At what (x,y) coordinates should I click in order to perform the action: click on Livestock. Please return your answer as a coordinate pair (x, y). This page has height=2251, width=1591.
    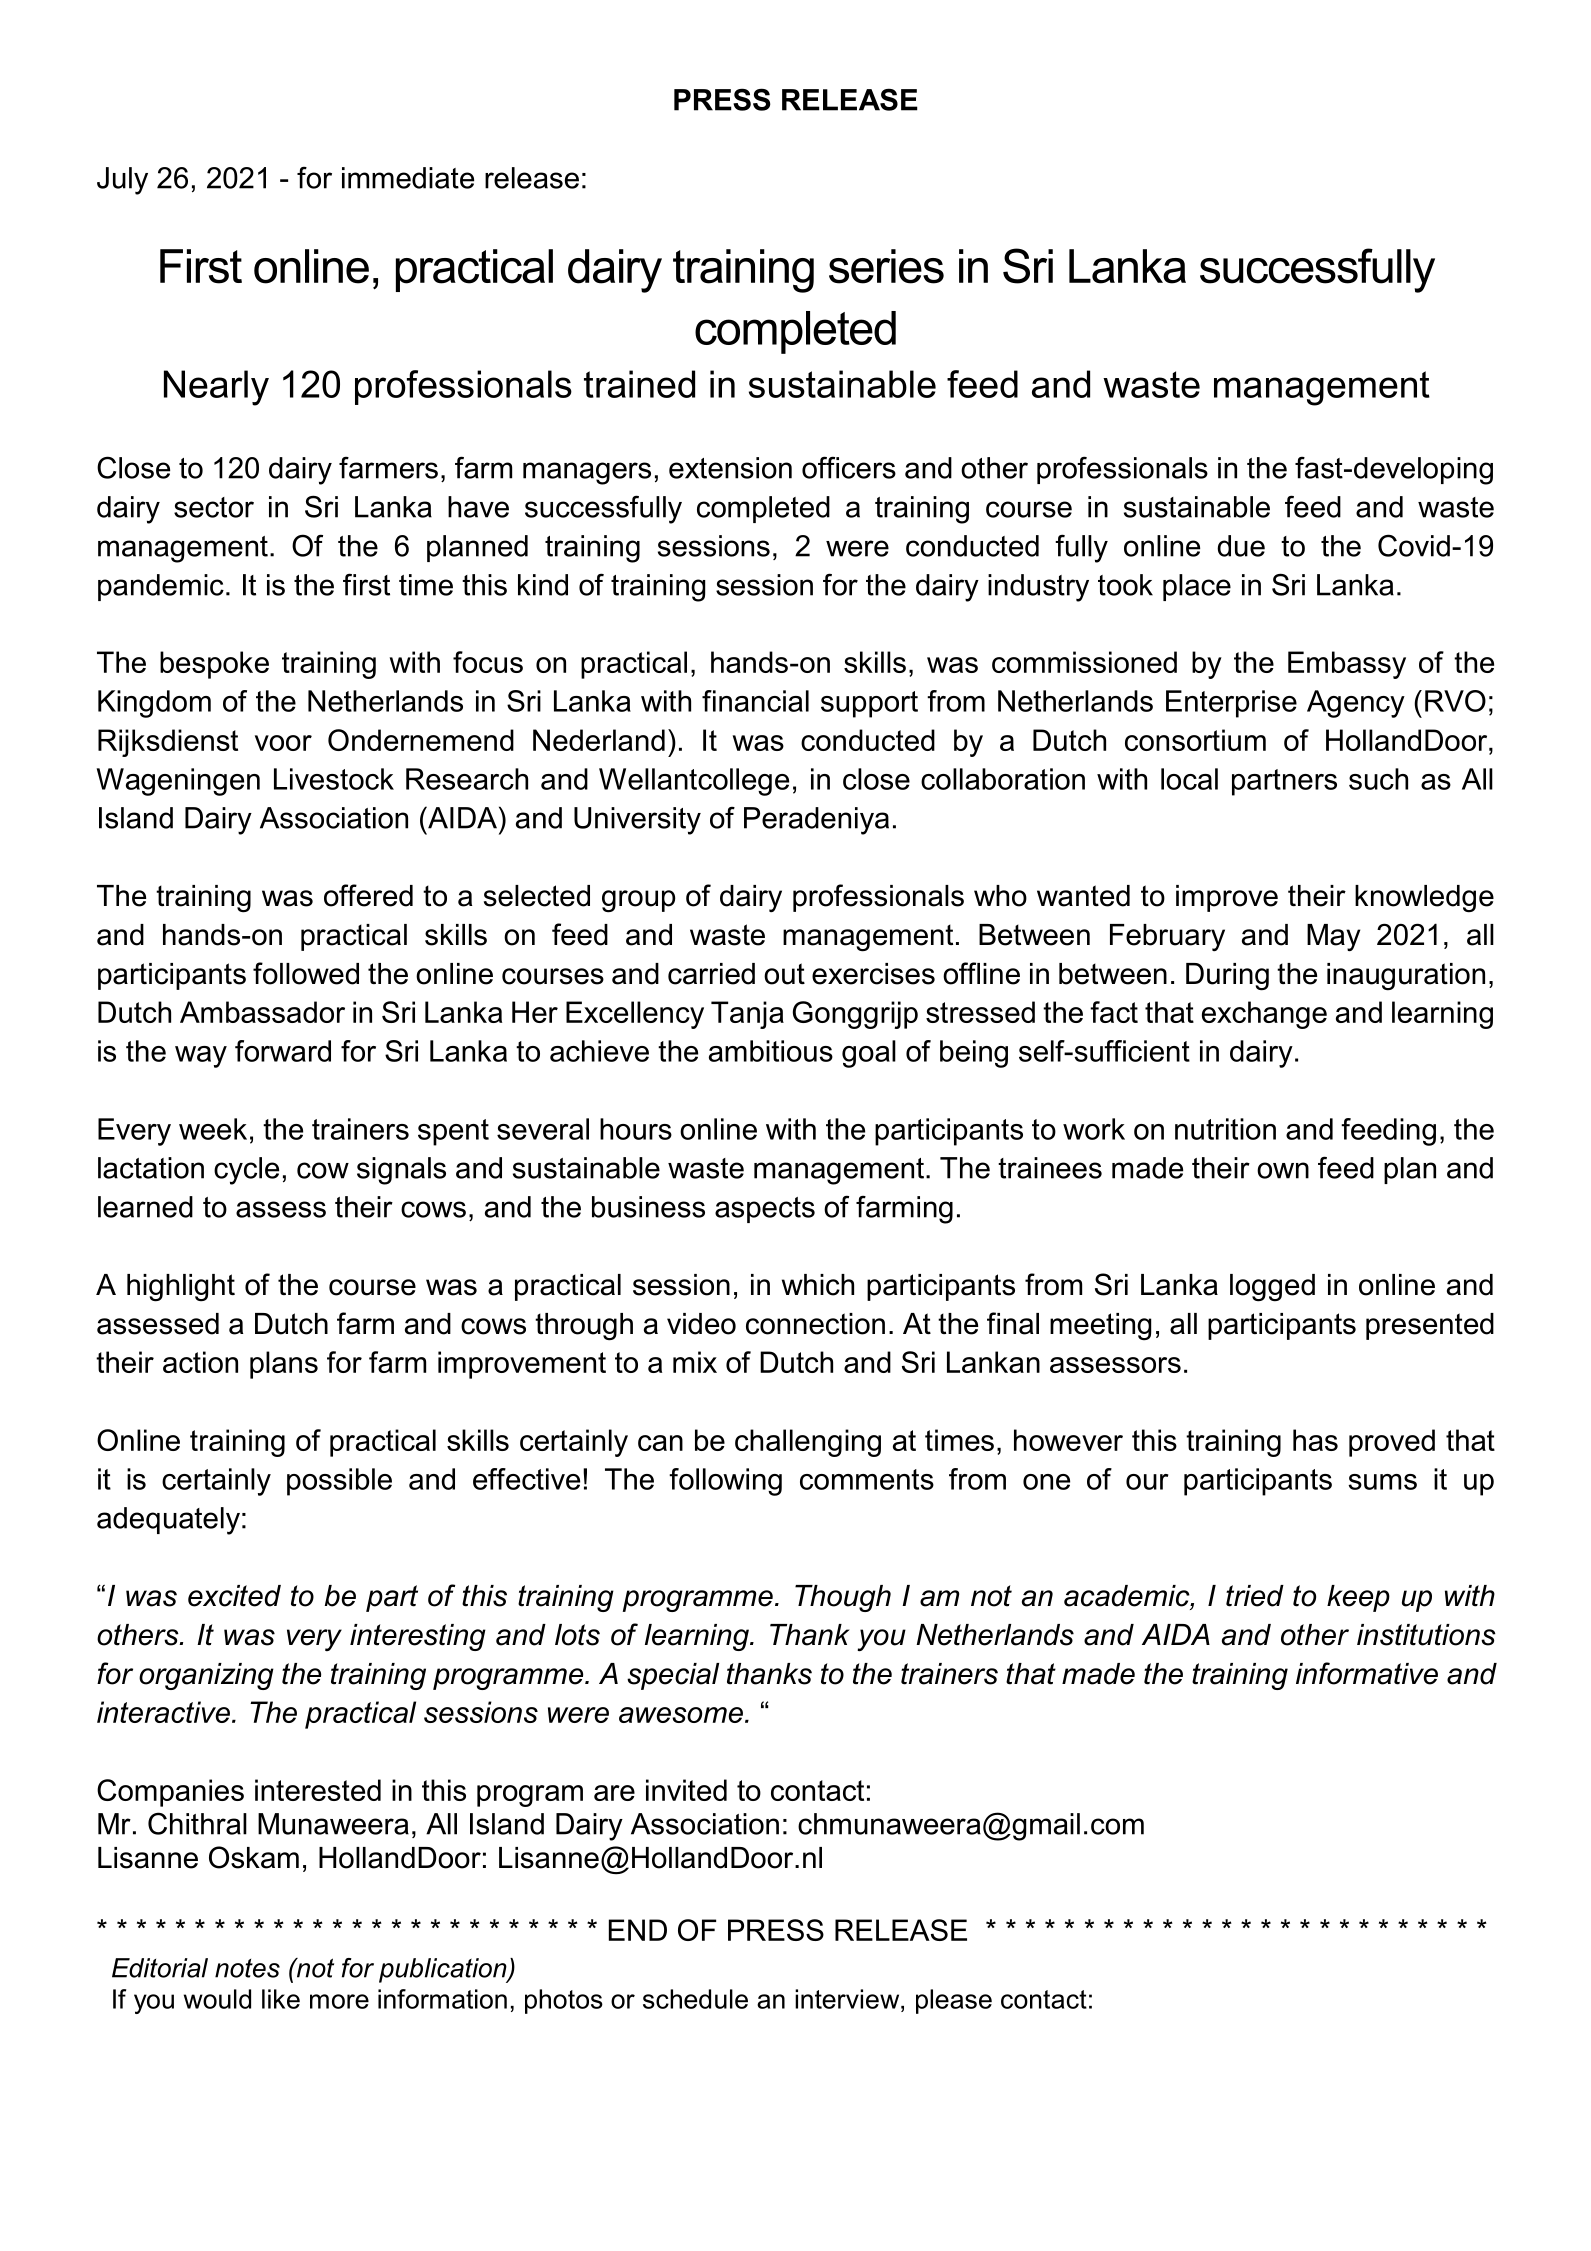
    Looking at the image, I should click on (334, 779).
